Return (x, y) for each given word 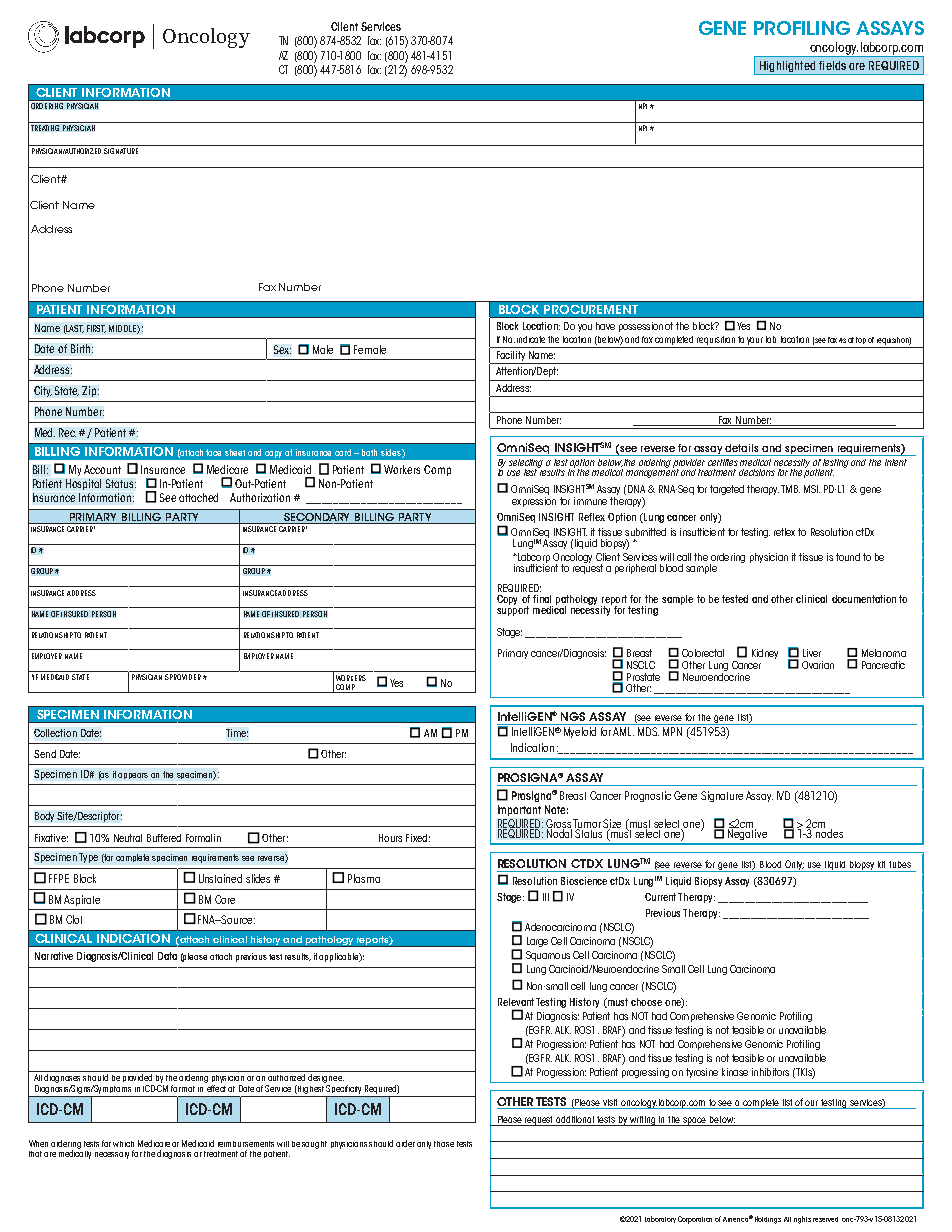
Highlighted (787, 68)
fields (832, 65)
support (513, 610)
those (444, 1144)
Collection (55, 733)
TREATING (45, 128)
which (123, 1144)
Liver (812, 653)
